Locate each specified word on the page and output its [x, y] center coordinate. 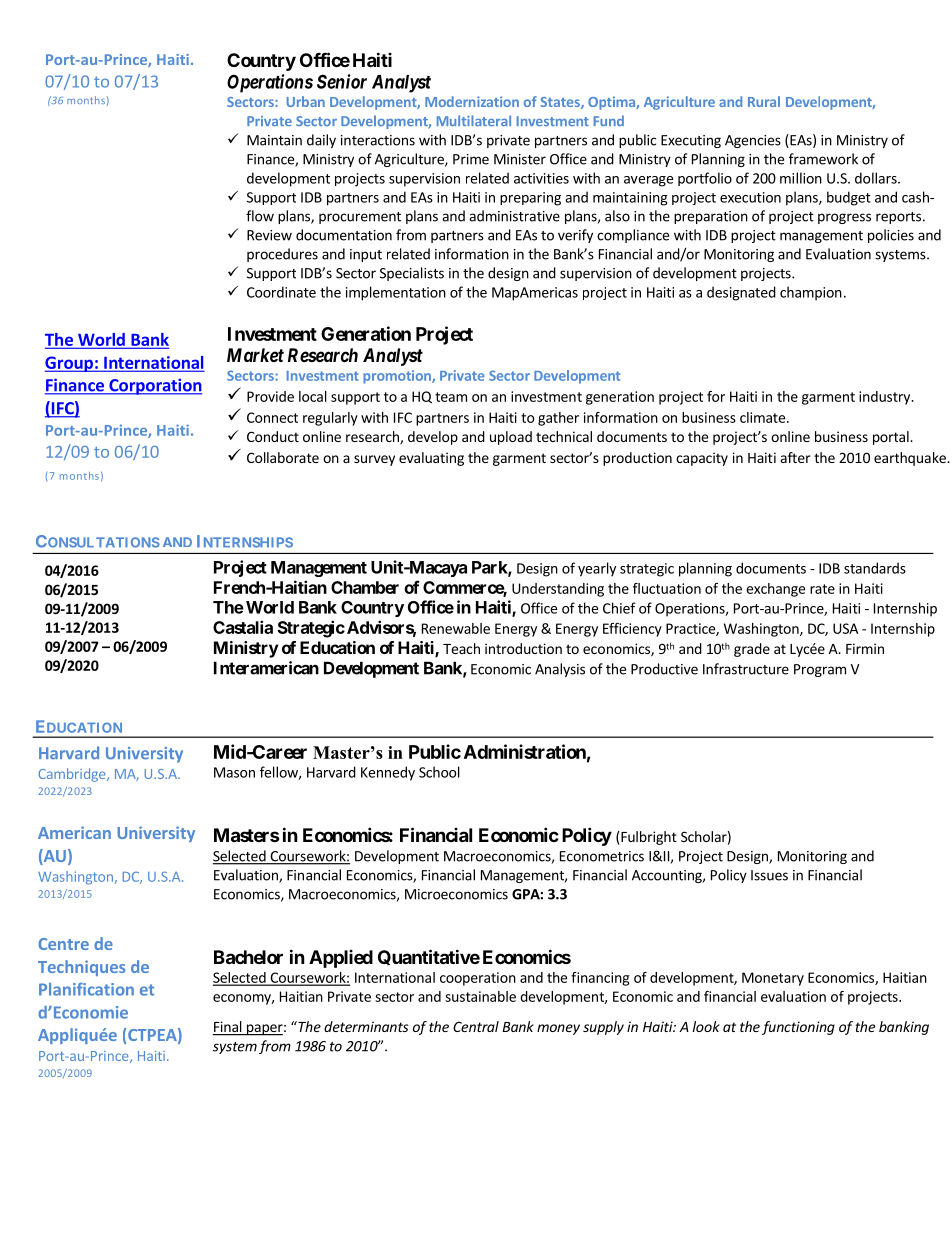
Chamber [365, 587]
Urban [306, 101]
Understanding [558, 590]
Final [228, 1028]
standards [875, 568]
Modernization [472, 101]
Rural [764, 101]
